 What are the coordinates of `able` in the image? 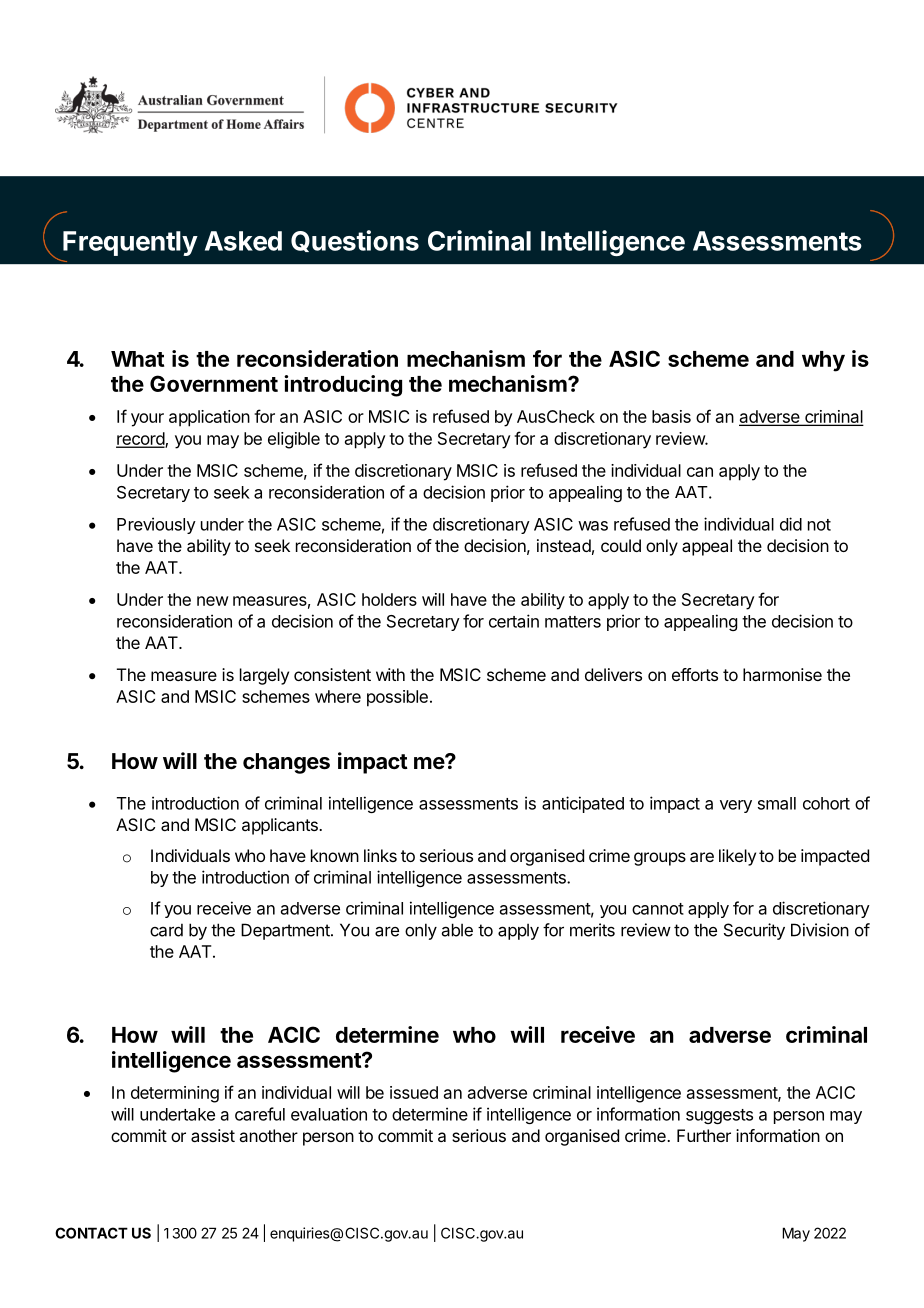 It's located at (457, 930).
